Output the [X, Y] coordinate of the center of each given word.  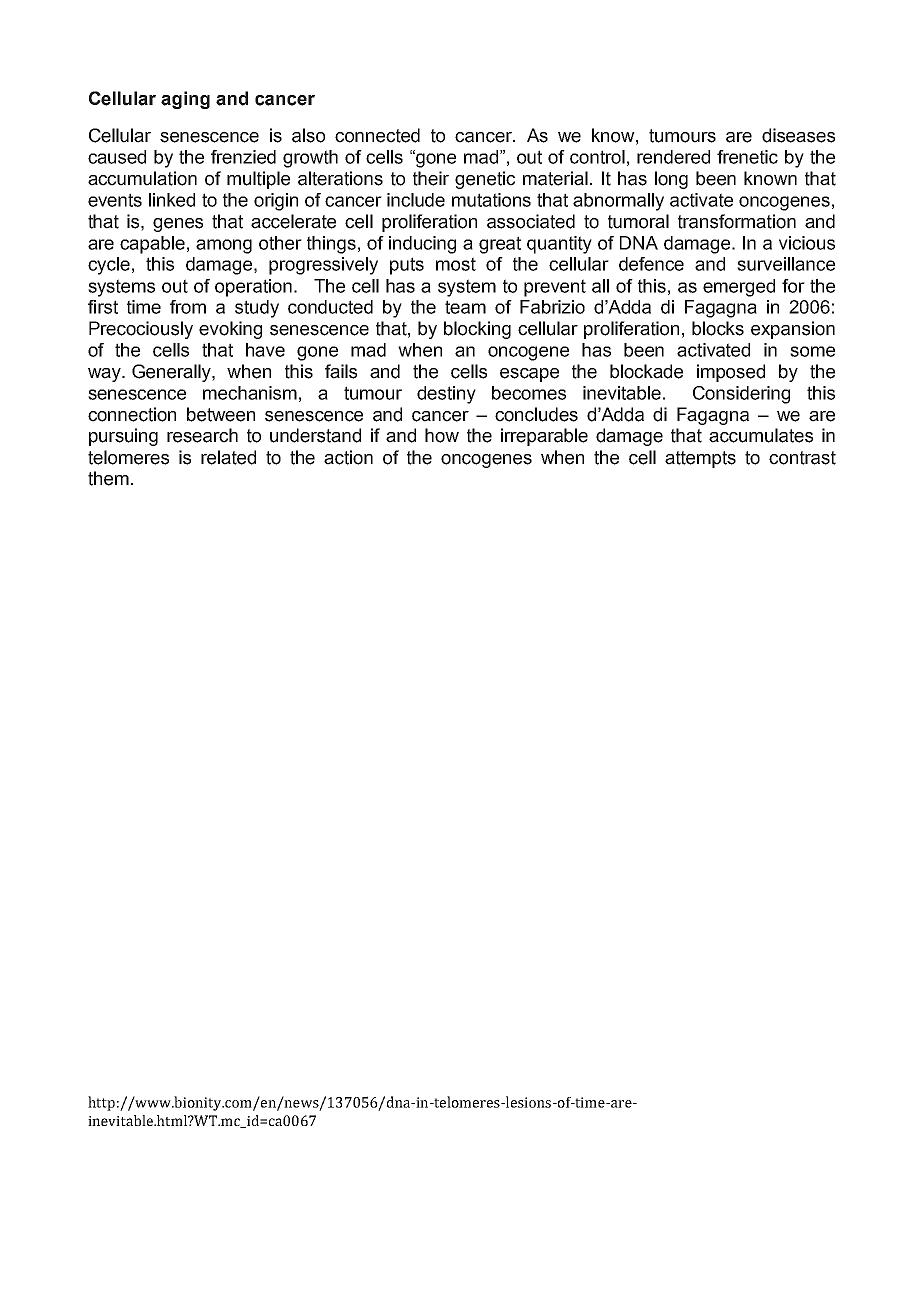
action [348, 457]
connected [377, 135]
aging [185, 100]
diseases [798, 135]
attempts [700, 459]
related [228, 457]
